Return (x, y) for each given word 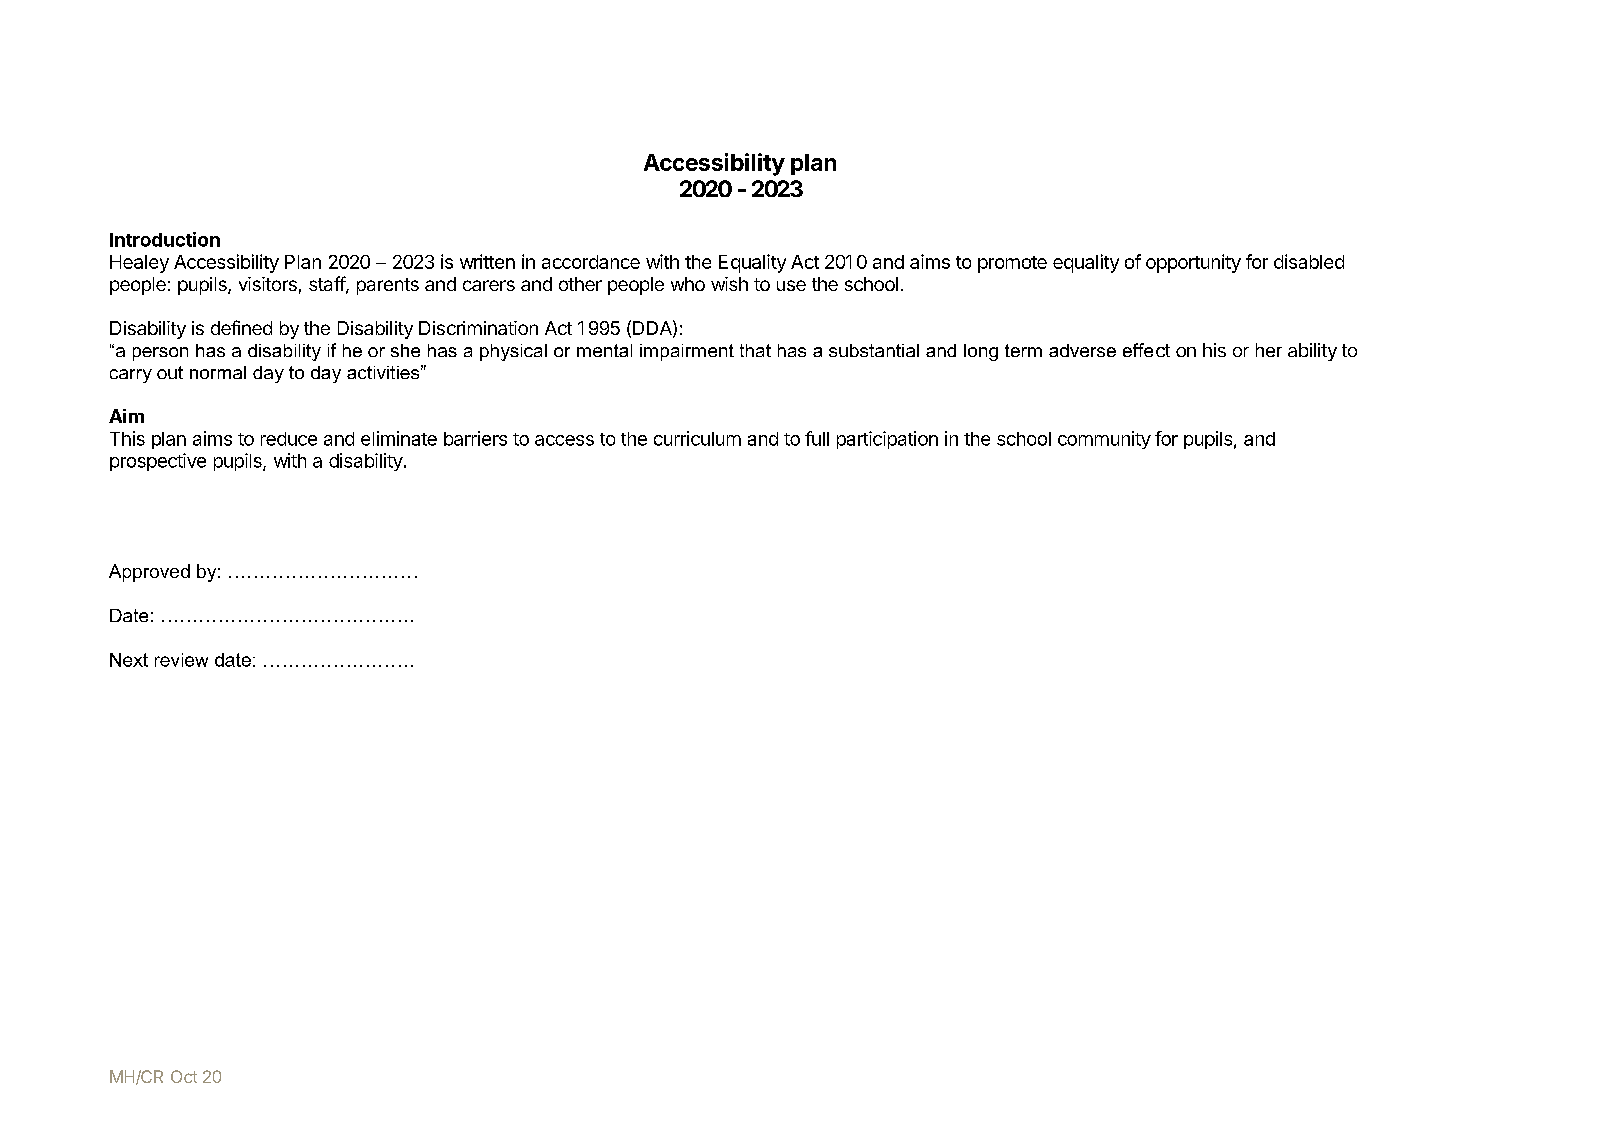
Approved (149, 573)
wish (729, 284)
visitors (268, 284)
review (181, 660)
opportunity (1193, 263)
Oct (184, 1076)
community (1104, 440)
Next (129, 660)
